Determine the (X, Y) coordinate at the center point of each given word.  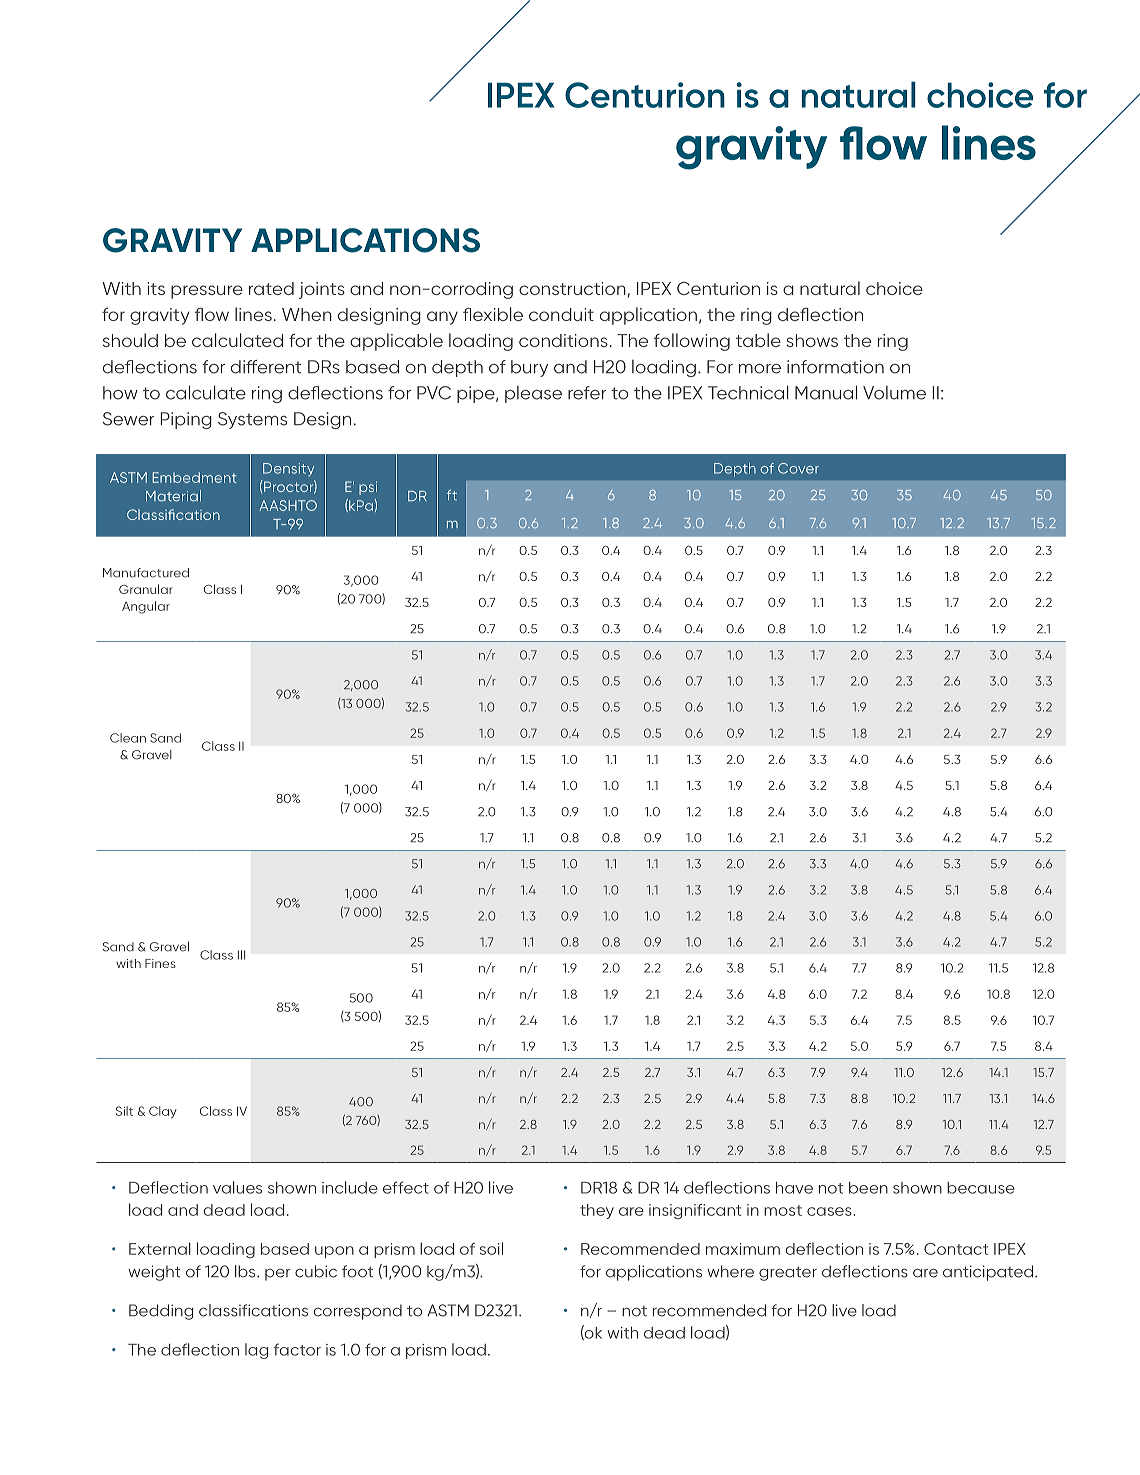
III (241, 955)
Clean (128, 738)
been (868, 1188)
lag (256, 1351)
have (794, 1188)
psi (368, 488)
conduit (561, 314)
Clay (163, 1112)
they (597, 1211)
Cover (798, 468)
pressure (207, 292)
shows (812, 340)
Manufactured (146, 573)
